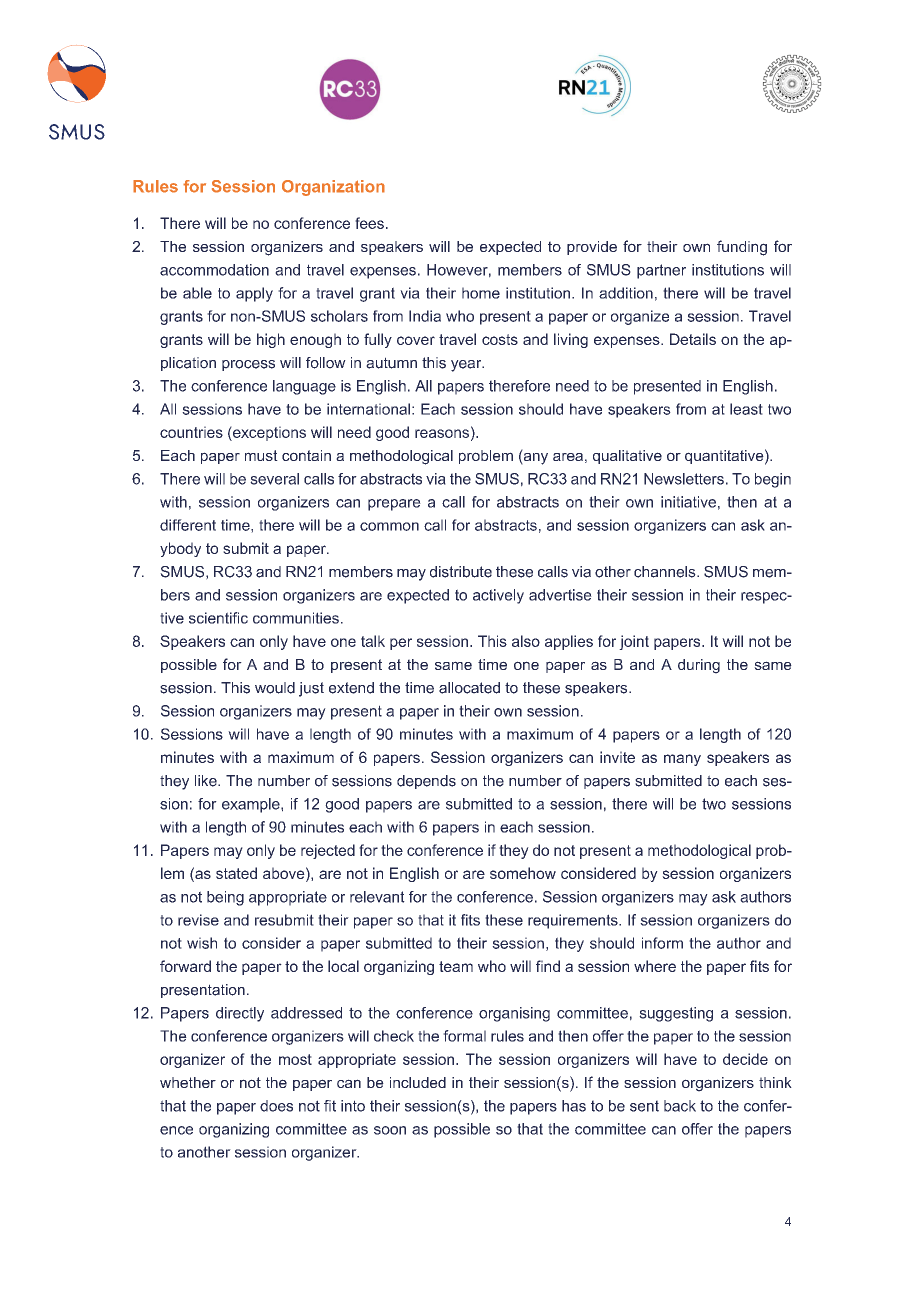  What do you see at coordinates (236, 873) in the screenshot?
I see `stated` at bounding box center [236, 873].
